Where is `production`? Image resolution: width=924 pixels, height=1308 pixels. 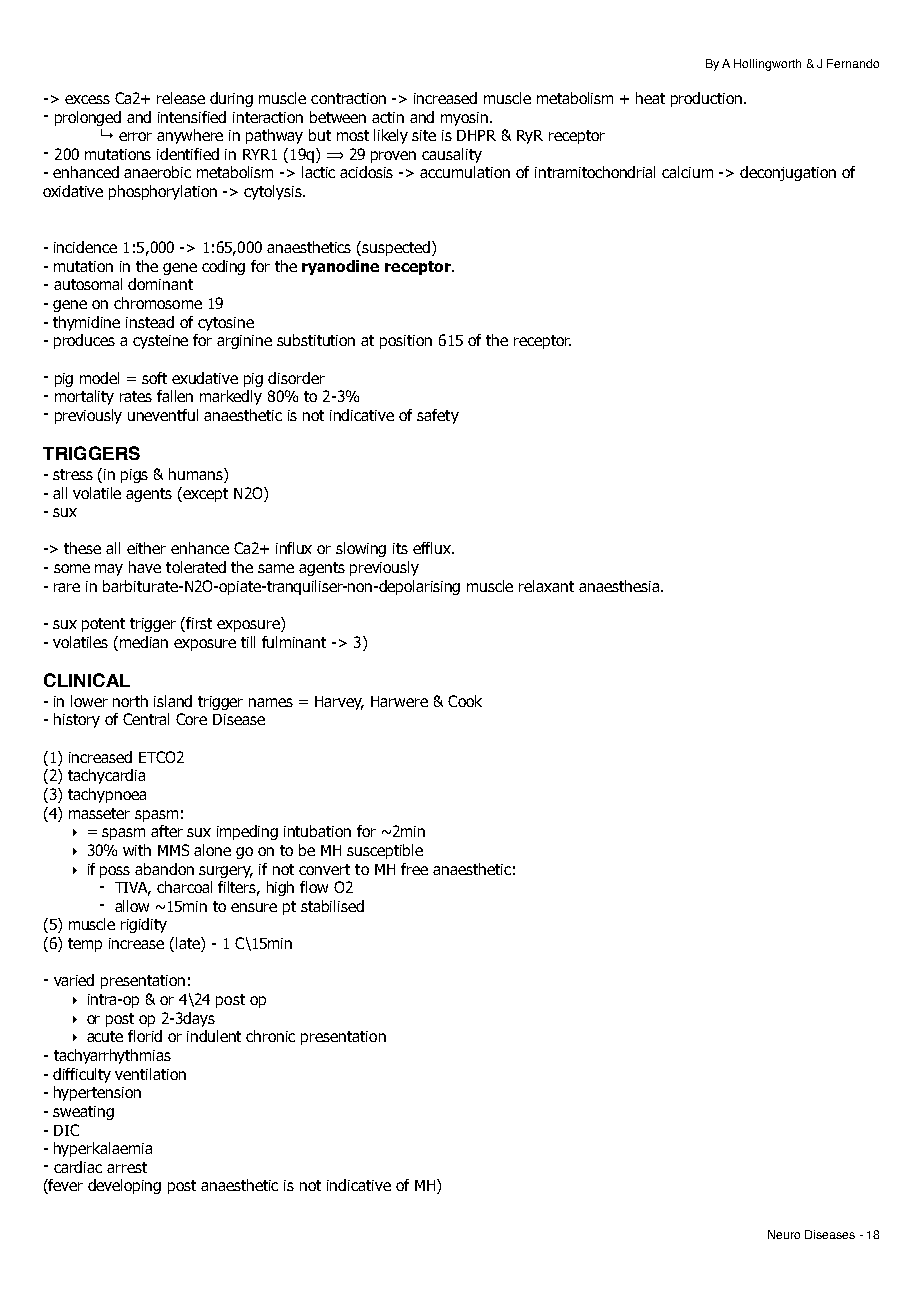
production is located at coordinates (708, 99).
